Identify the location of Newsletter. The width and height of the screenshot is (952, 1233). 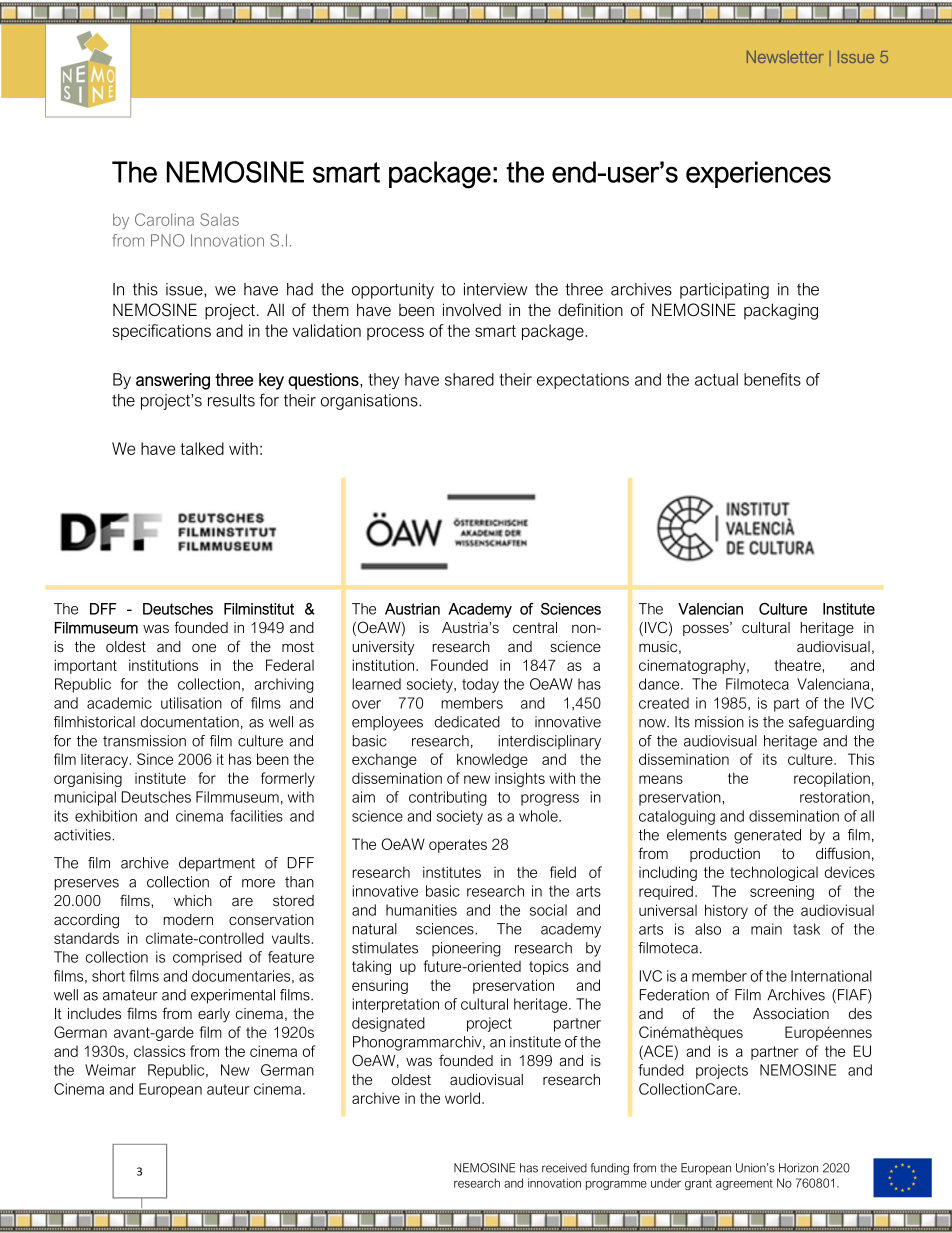
(785, 56).
